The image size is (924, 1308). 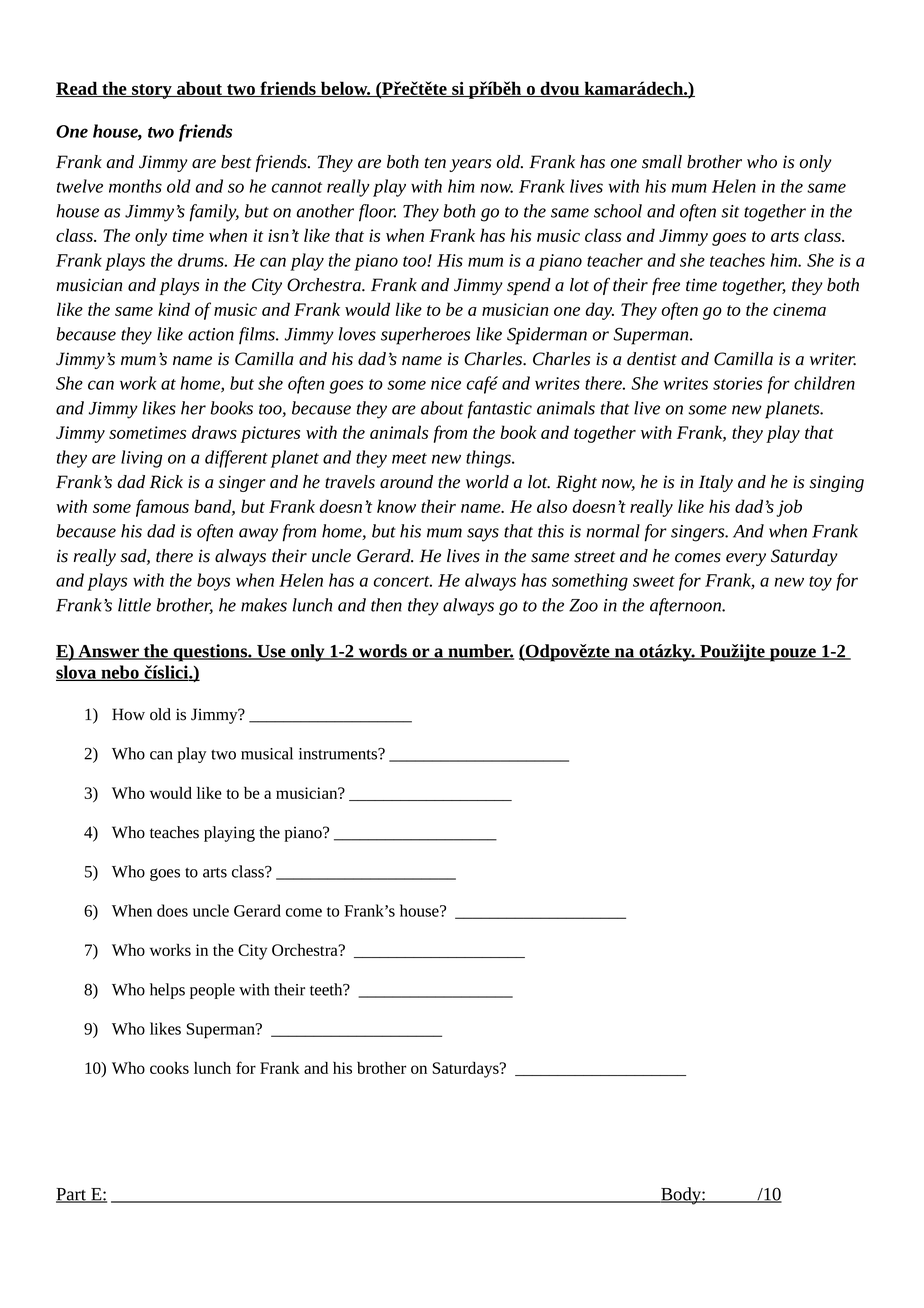 I want to click on story, so click(x=152, y=91).
